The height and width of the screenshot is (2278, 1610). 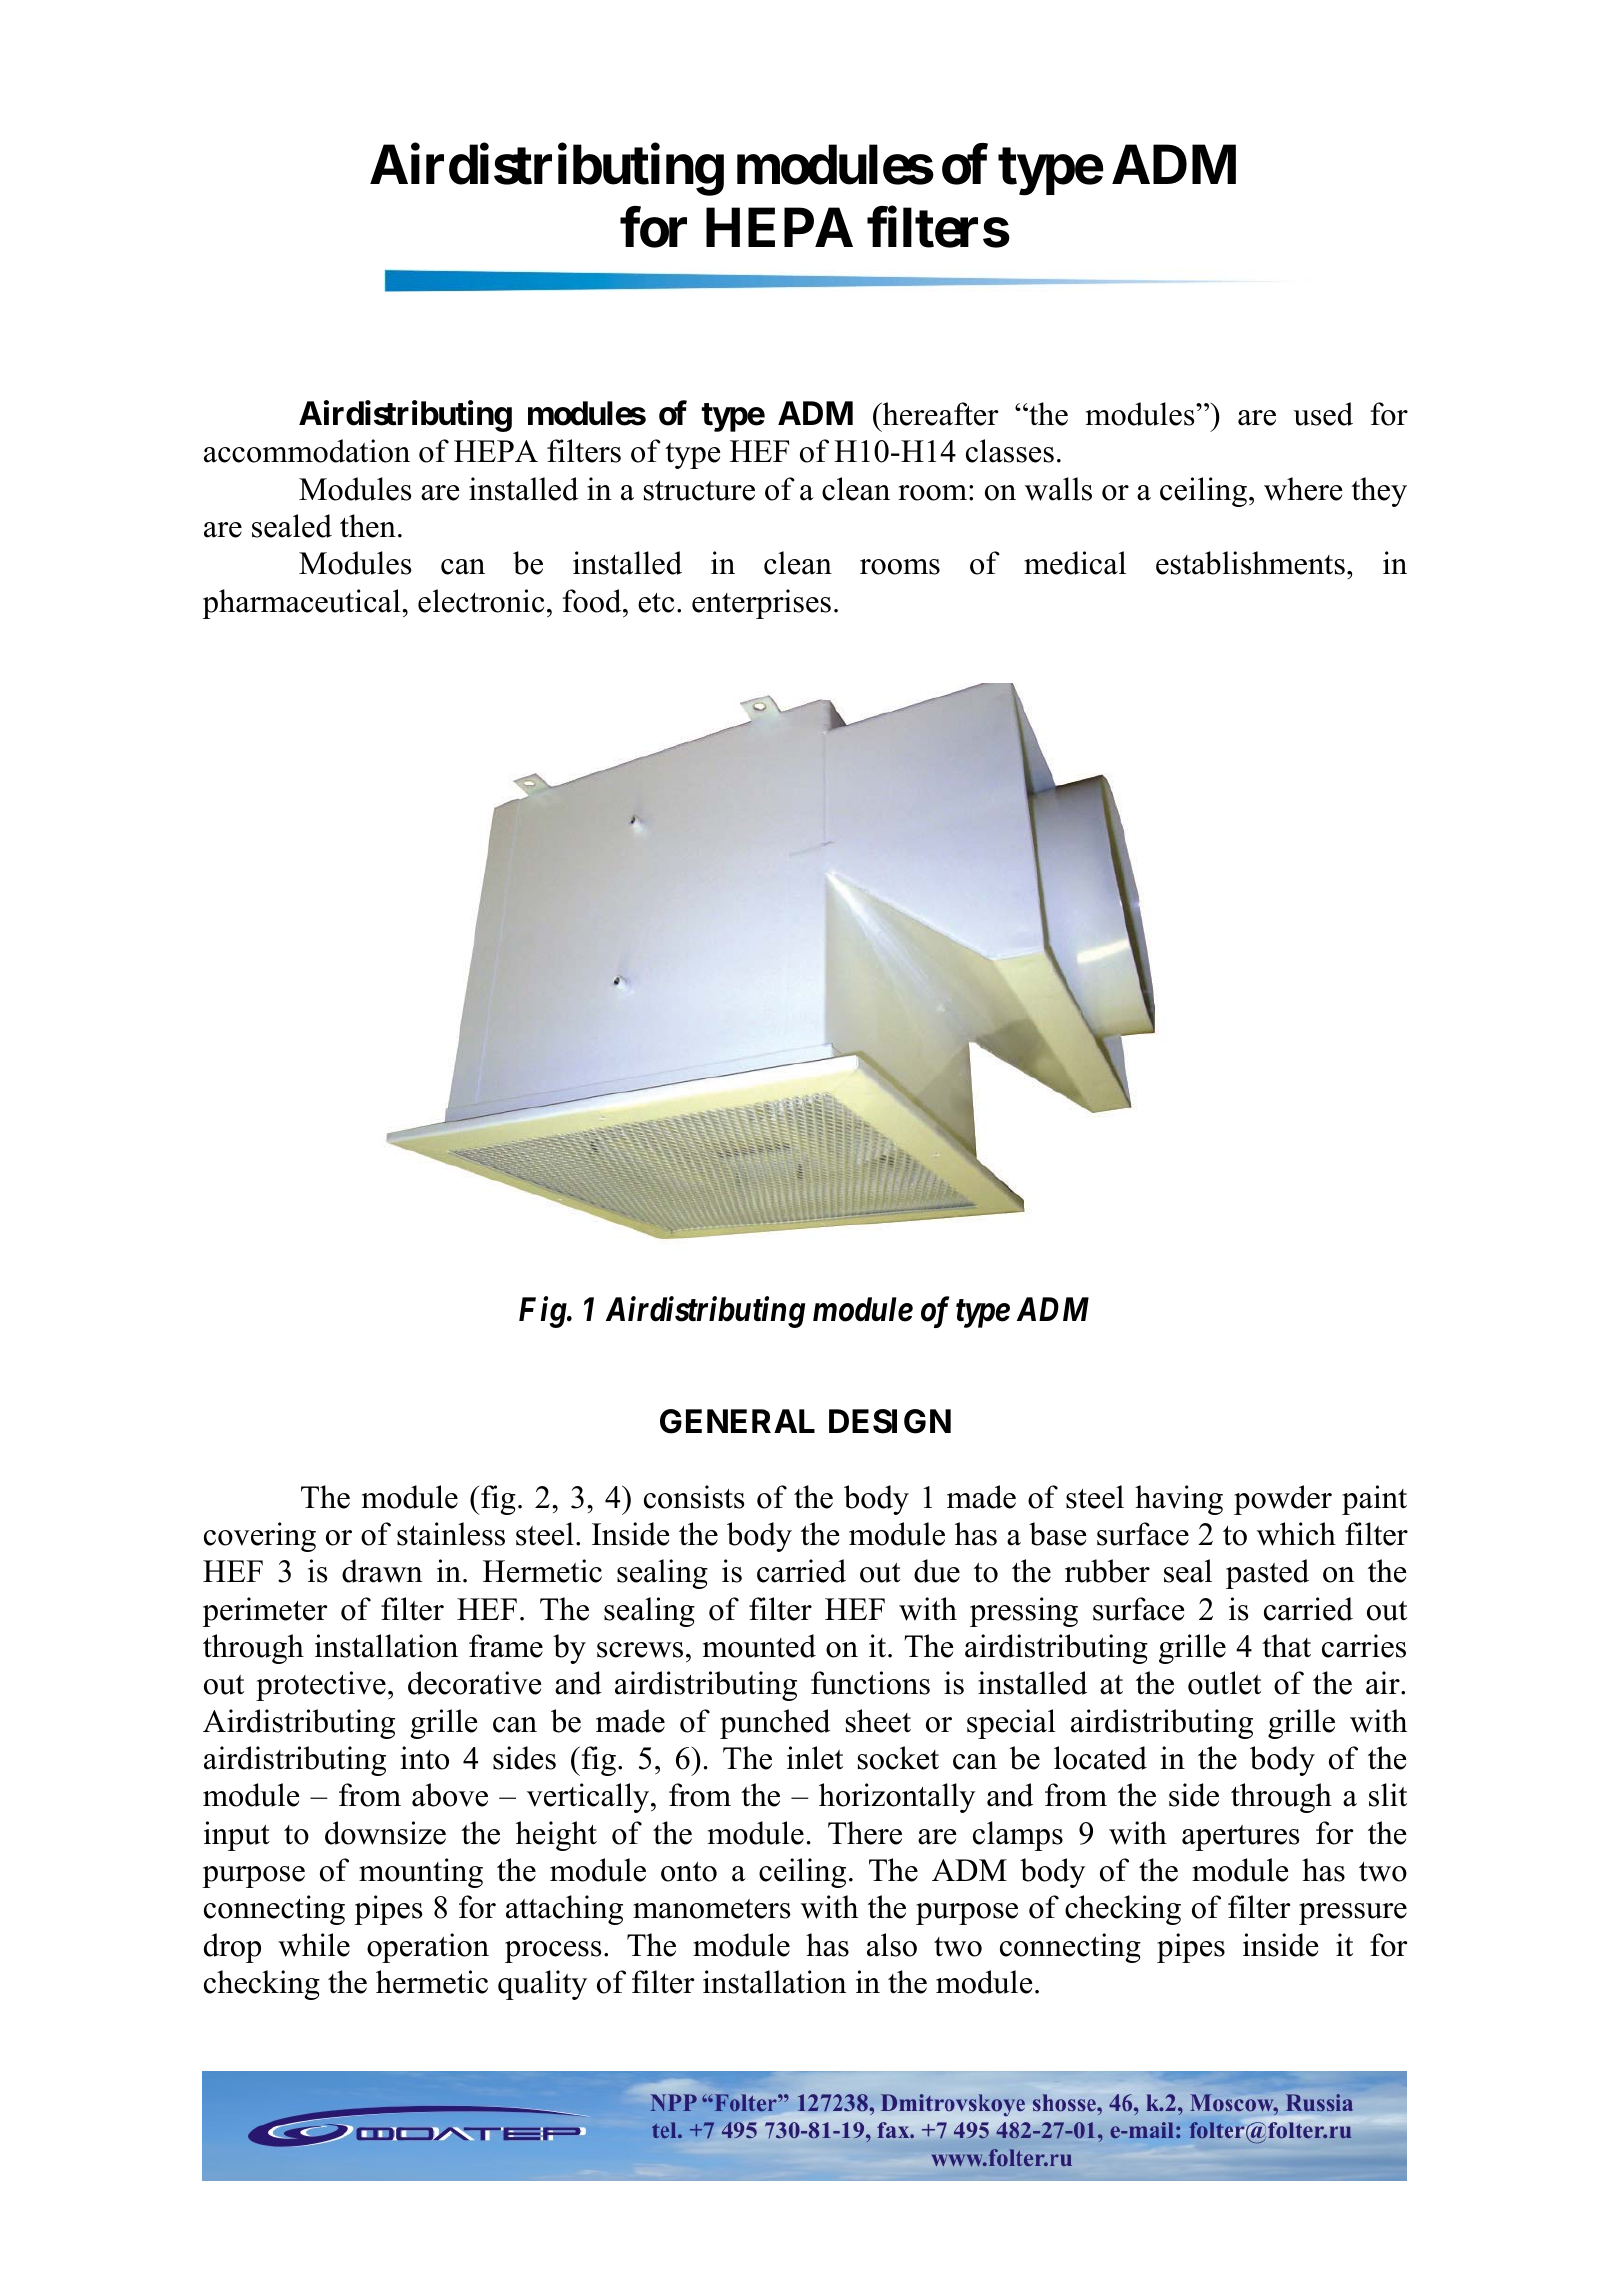 What do you see at coordinates (1283, 1500) in the screenshot?
I see `powder` at bounding box center [1283, 1500].
